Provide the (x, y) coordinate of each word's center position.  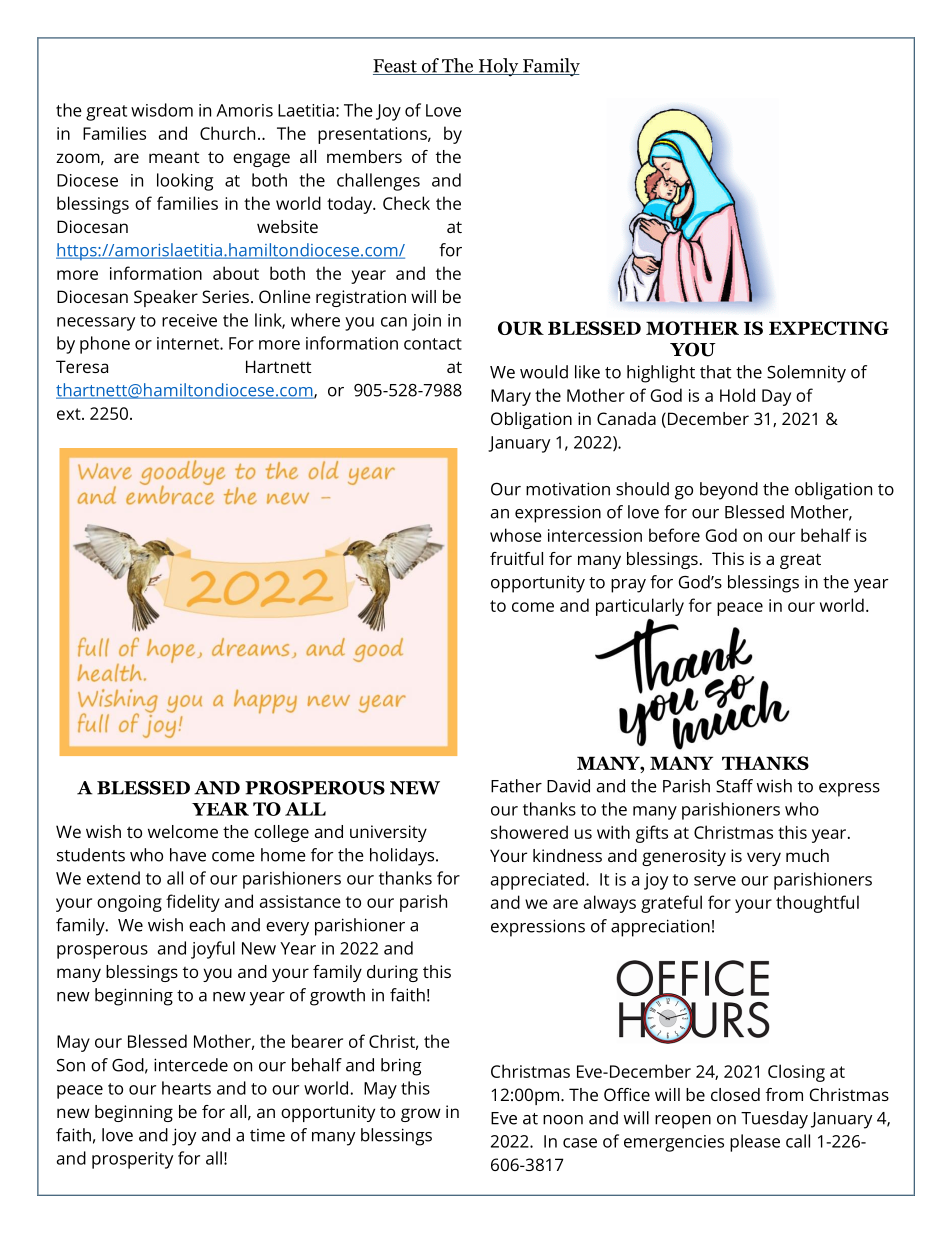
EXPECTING (829, 328)
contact (433, 344)
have (188, 855)
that (715, 372)
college (281, 833)
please (755, 1143)
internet (189, 343)
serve (715, 881)
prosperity (132, 1160)
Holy (498, 67)
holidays (403, 857)
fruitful (516, 558)
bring (401, 1067)
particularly (640, 607)
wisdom (162, 110)
